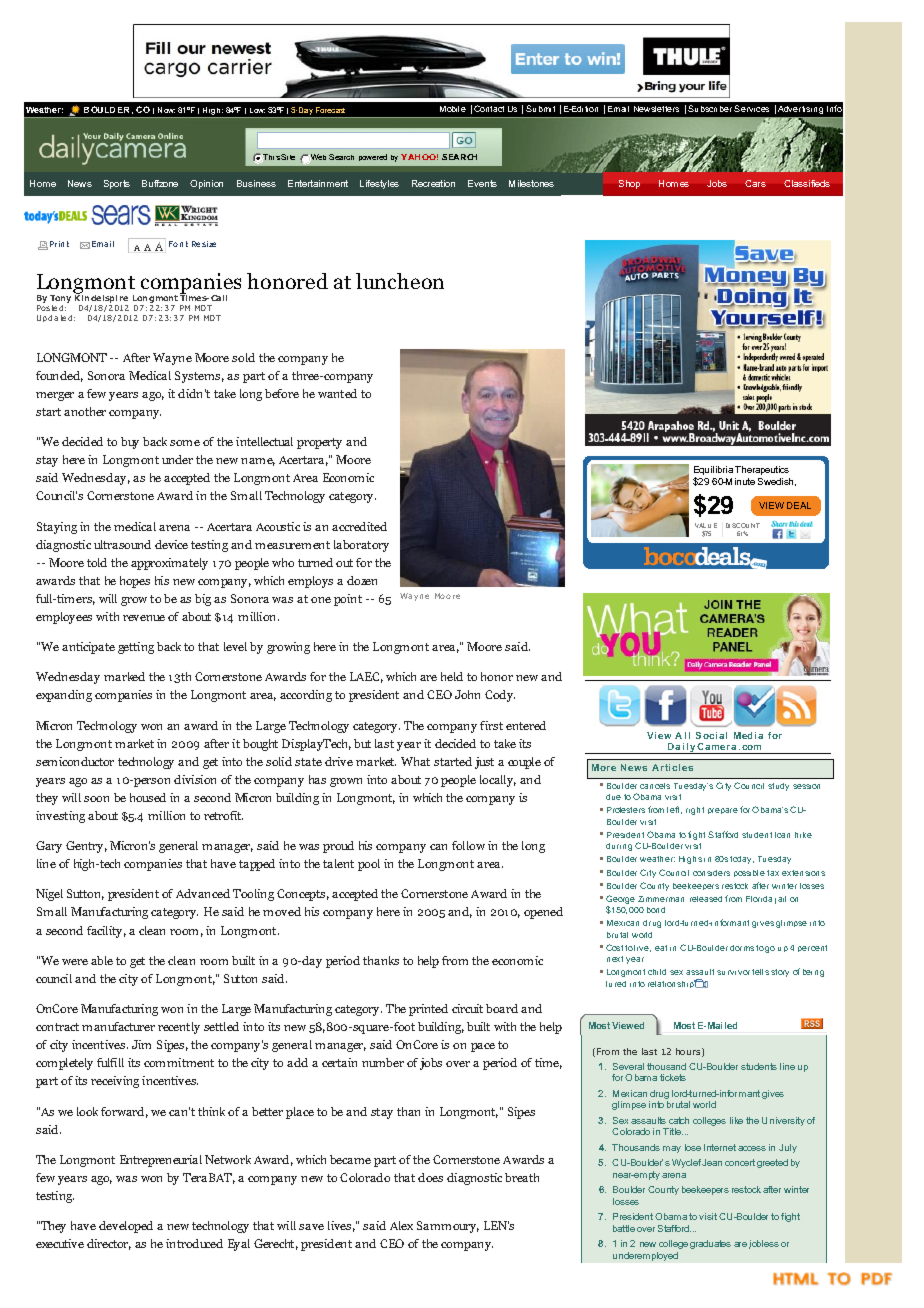 The image size is (924, 1308). Describe the element at coordinates (452, 676) in the page. I see `held` at that location.
